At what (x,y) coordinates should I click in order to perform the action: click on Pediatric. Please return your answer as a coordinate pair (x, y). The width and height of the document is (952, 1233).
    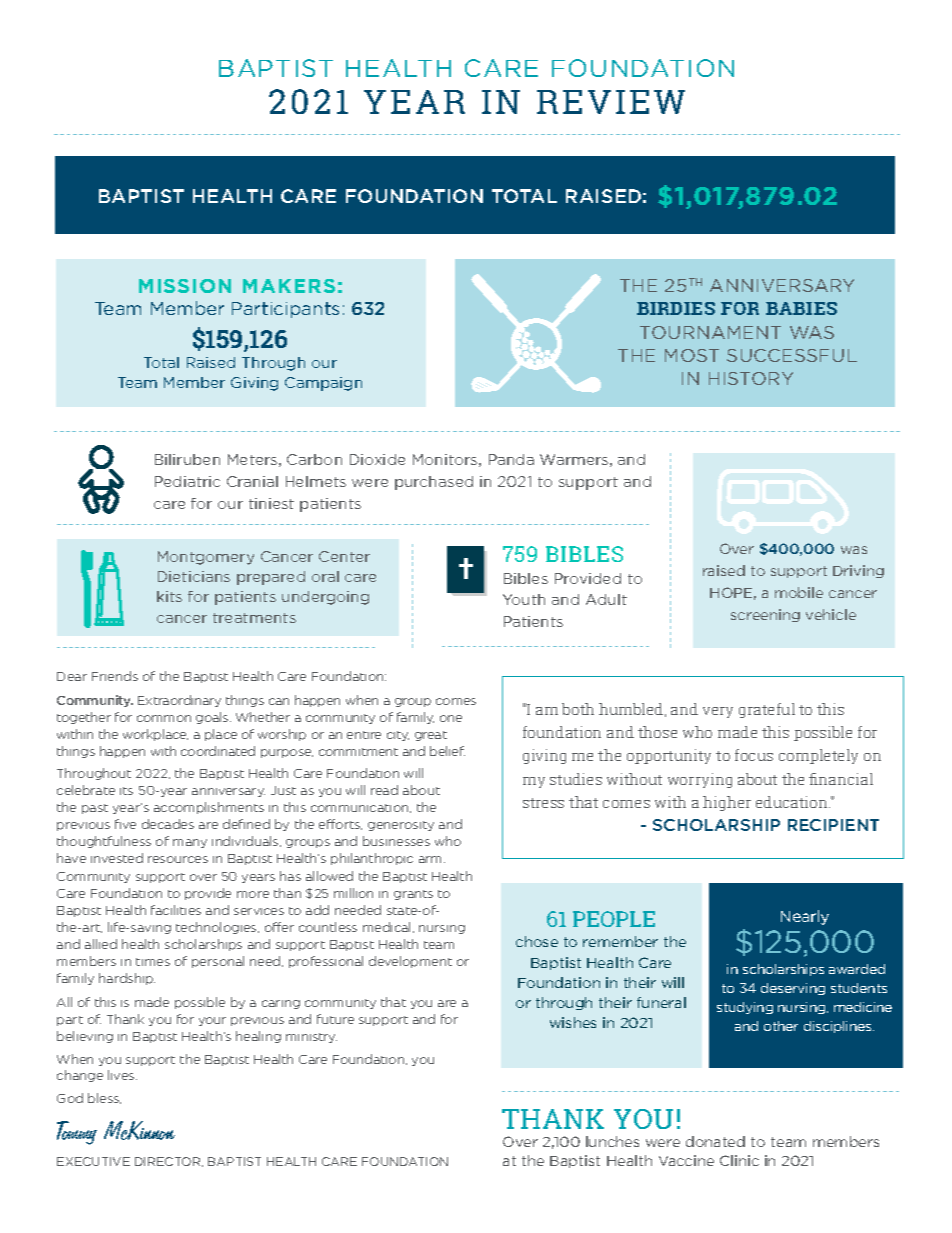
    Looking at the image, I should click on (187, 481).
